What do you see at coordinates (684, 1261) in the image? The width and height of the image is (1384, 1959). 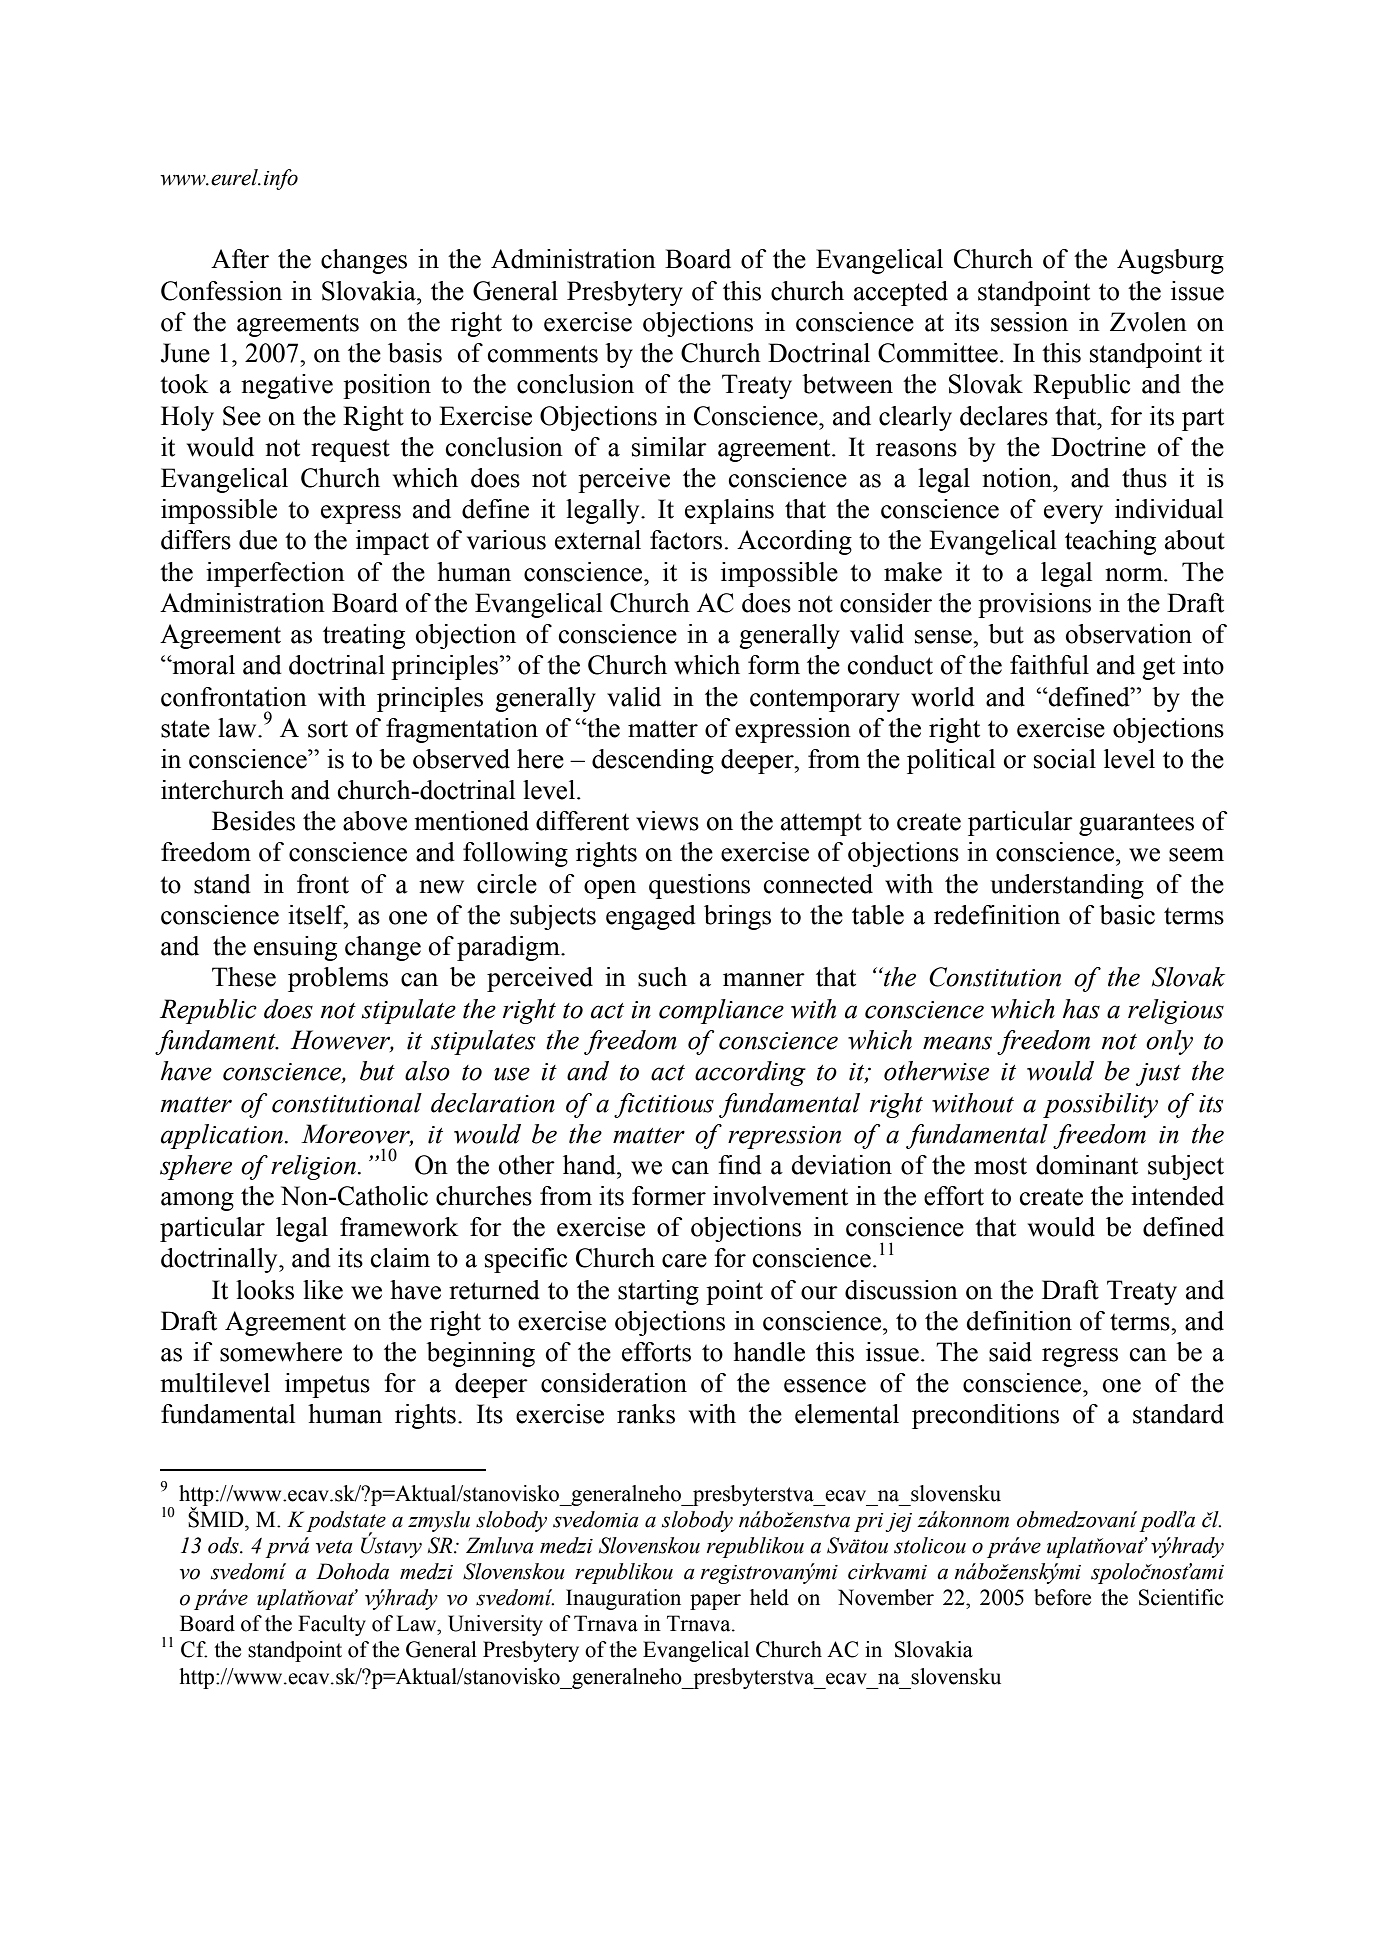 I see `care` at bounding box center [684, 1261].
